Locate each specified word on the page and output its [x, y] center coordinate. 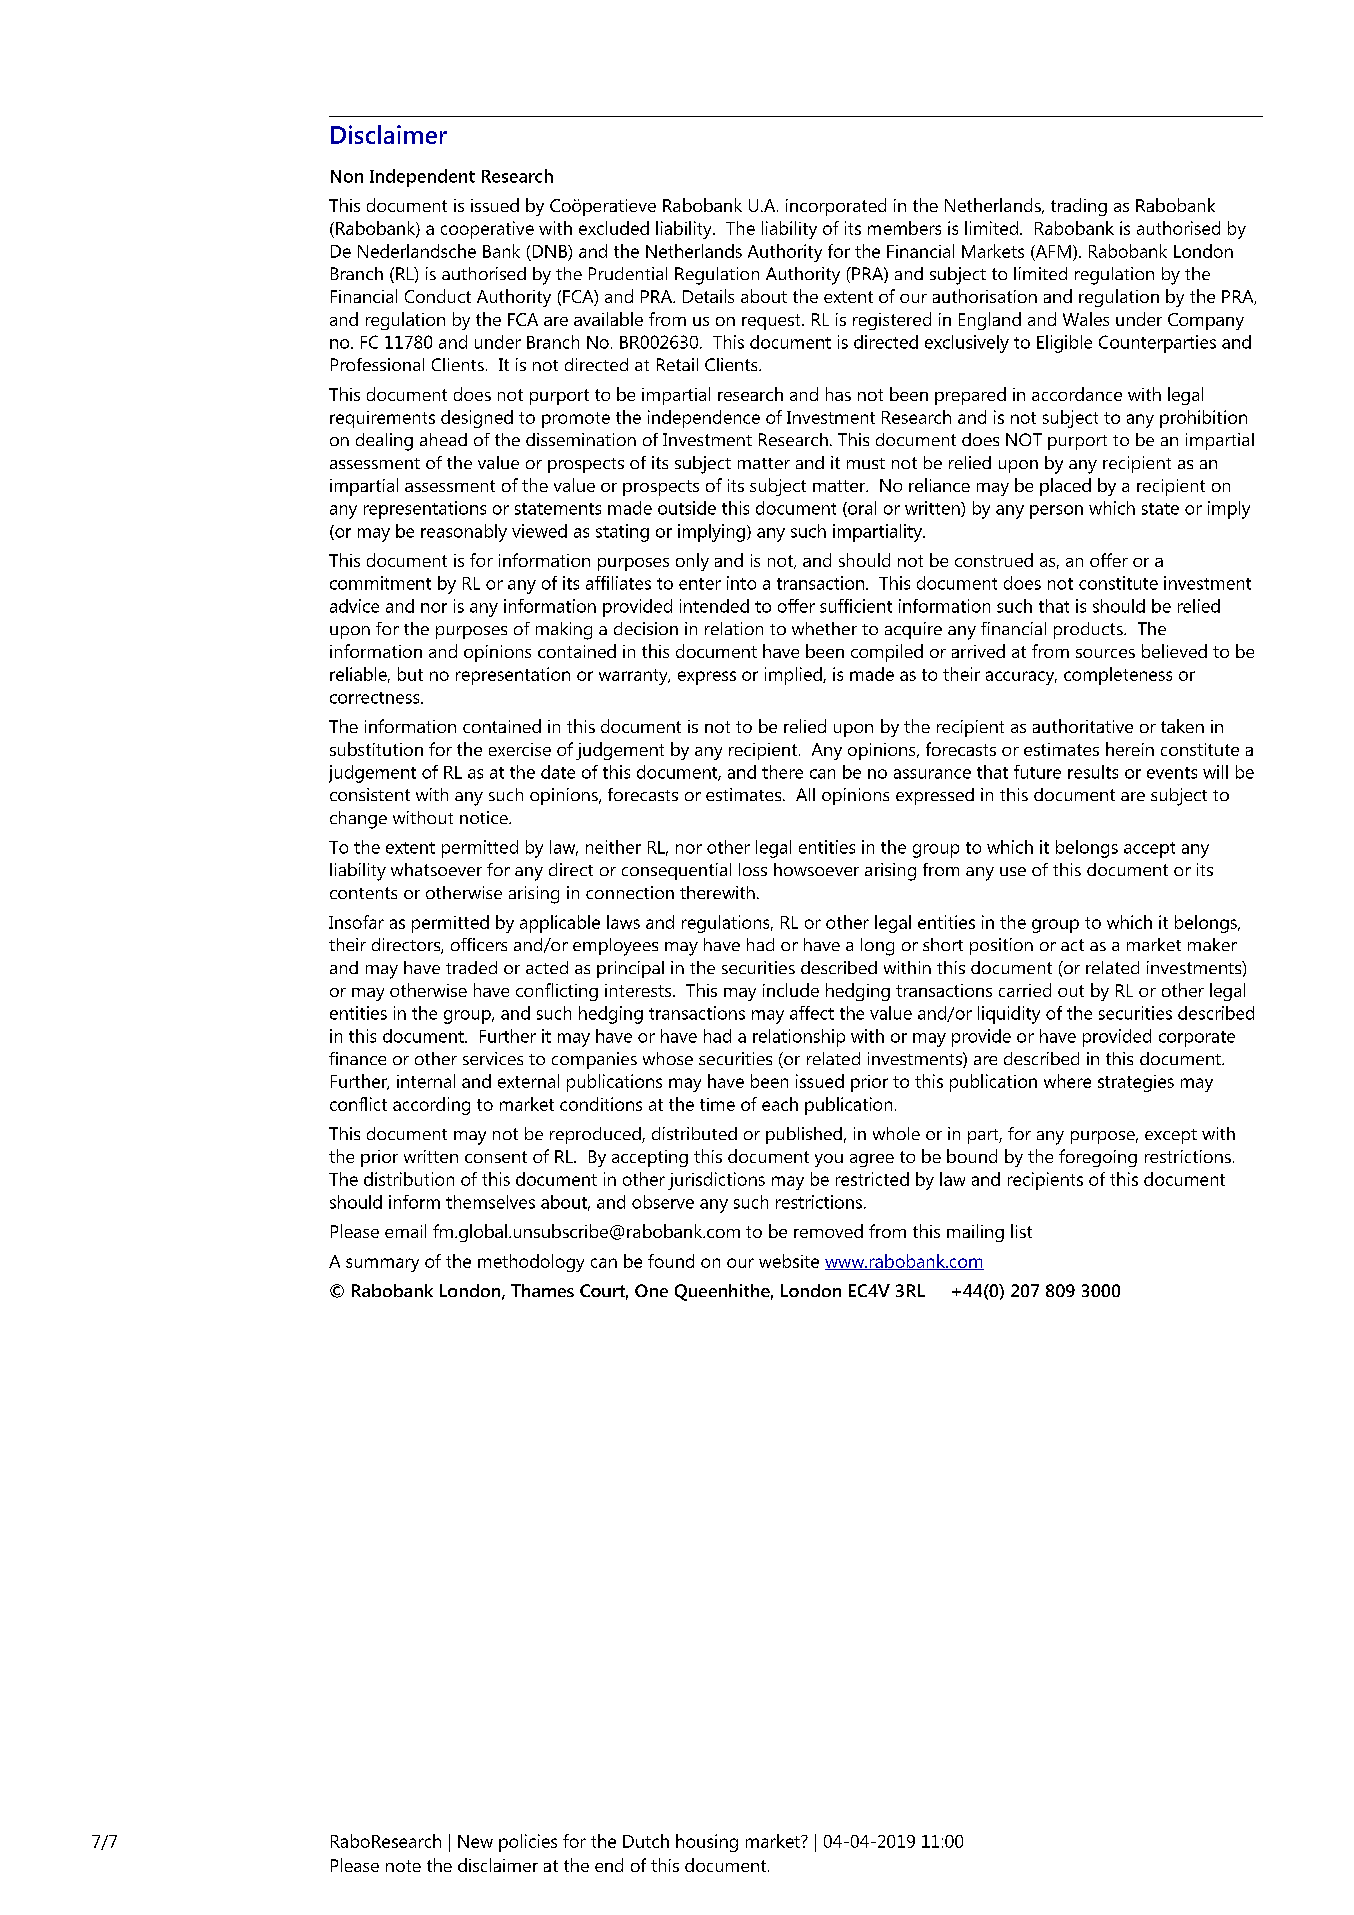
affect [812, 1013]
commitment [380, 583]
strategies [1136, 1083]
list [1021, 1231]
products [1089, 630]
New [475, 1841]
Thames [542, 1290]
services [493, 1058]
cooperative [487, 230]
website [789, 1261]
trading [1079, 207]
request [772, 322]
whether [824, 628]
